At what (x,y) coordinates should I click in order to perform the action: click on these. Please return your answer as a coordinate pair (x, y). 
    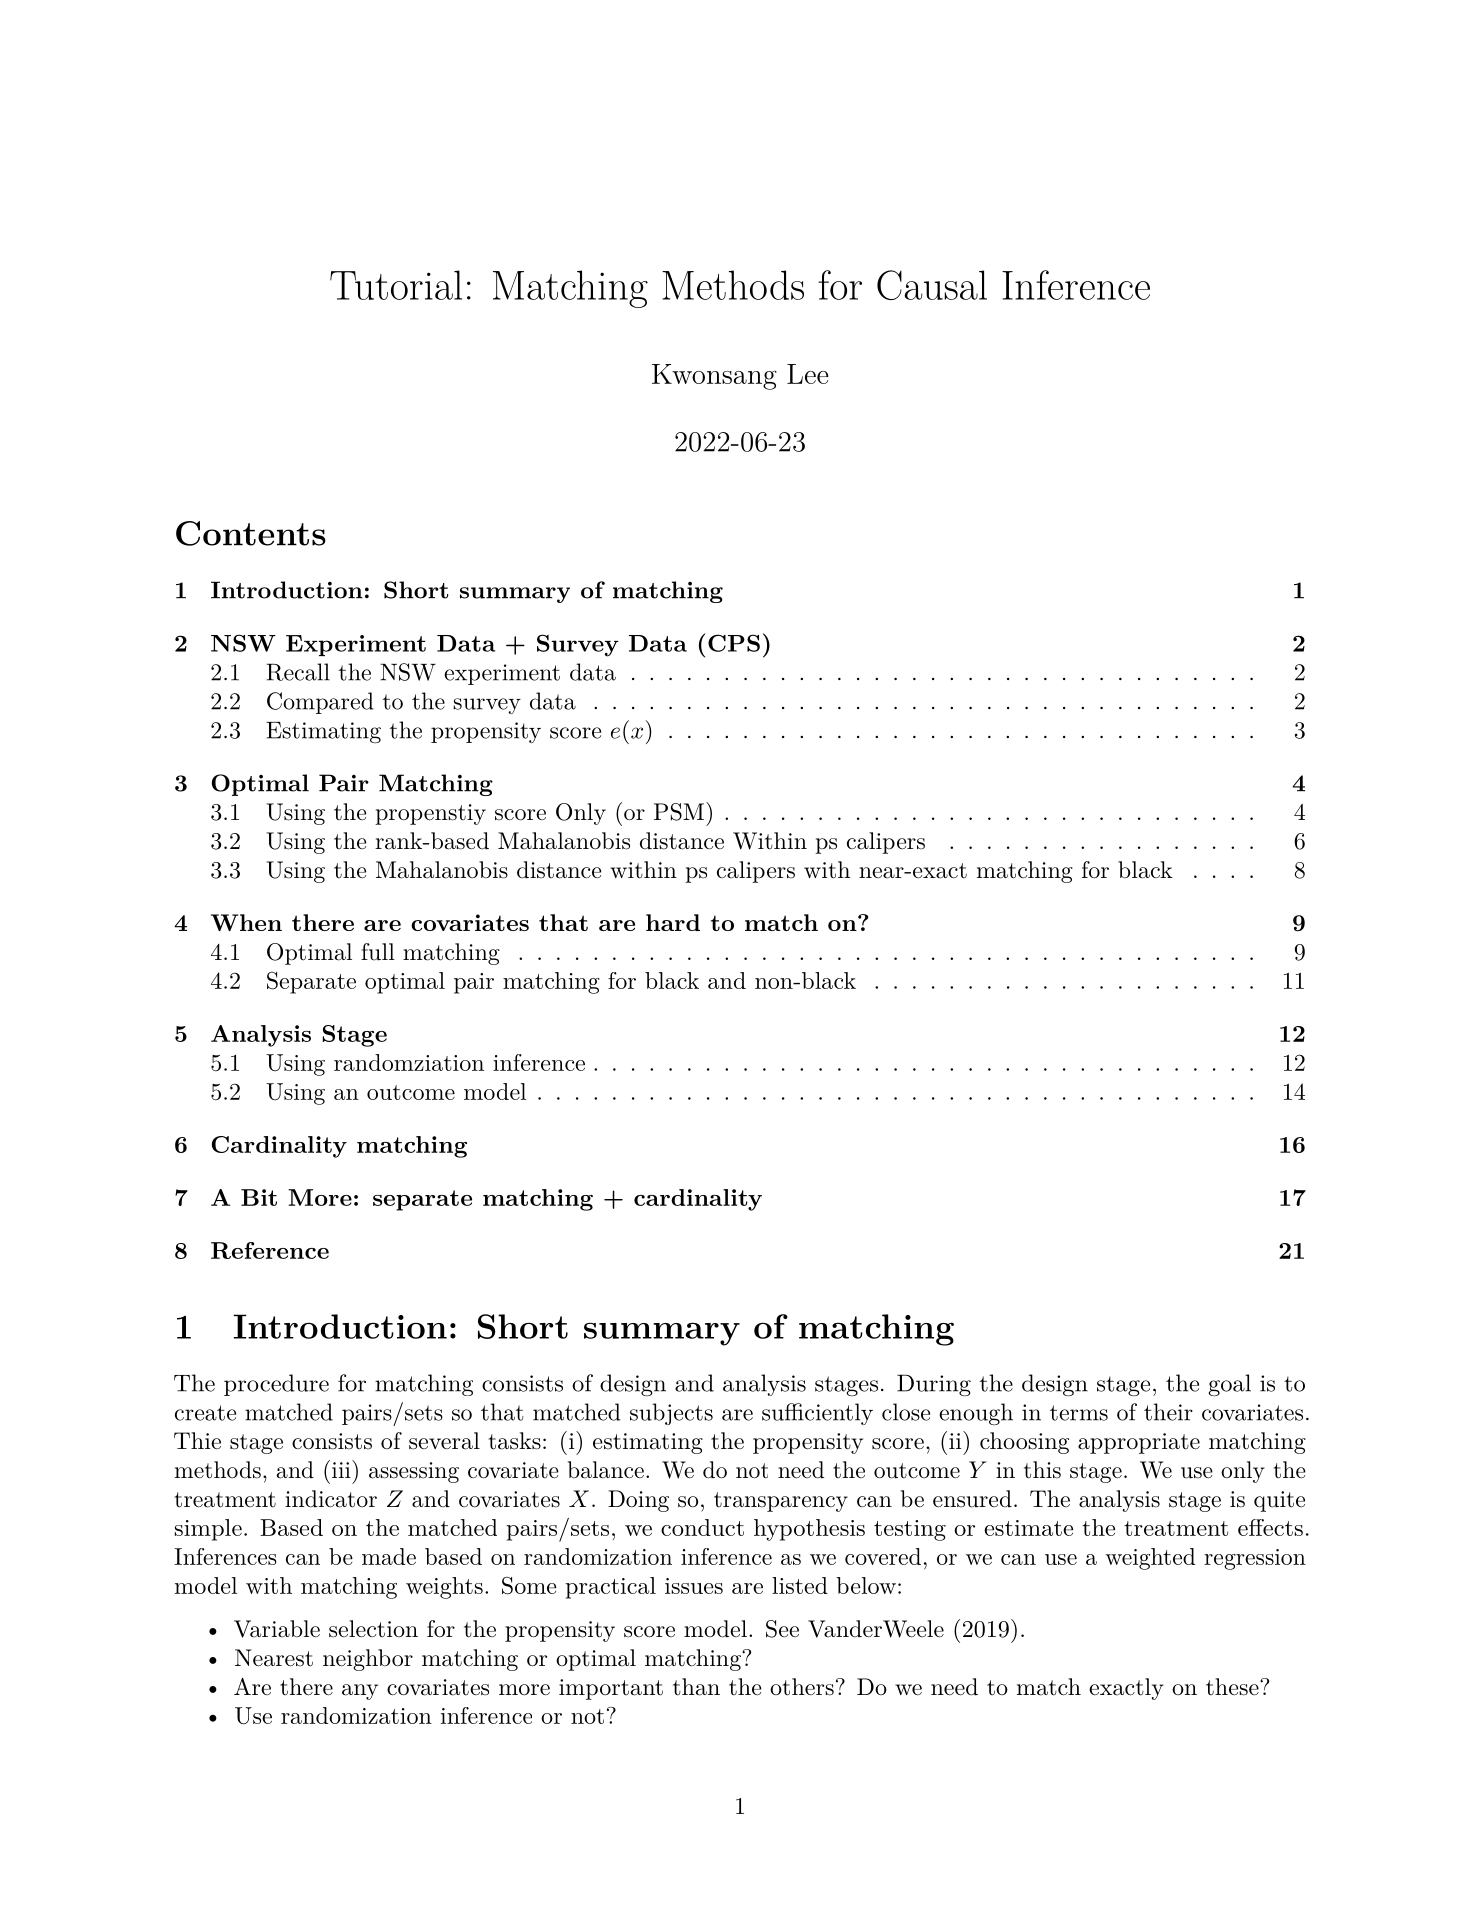
    Looking at the image, I should click on (1232, 1687).
